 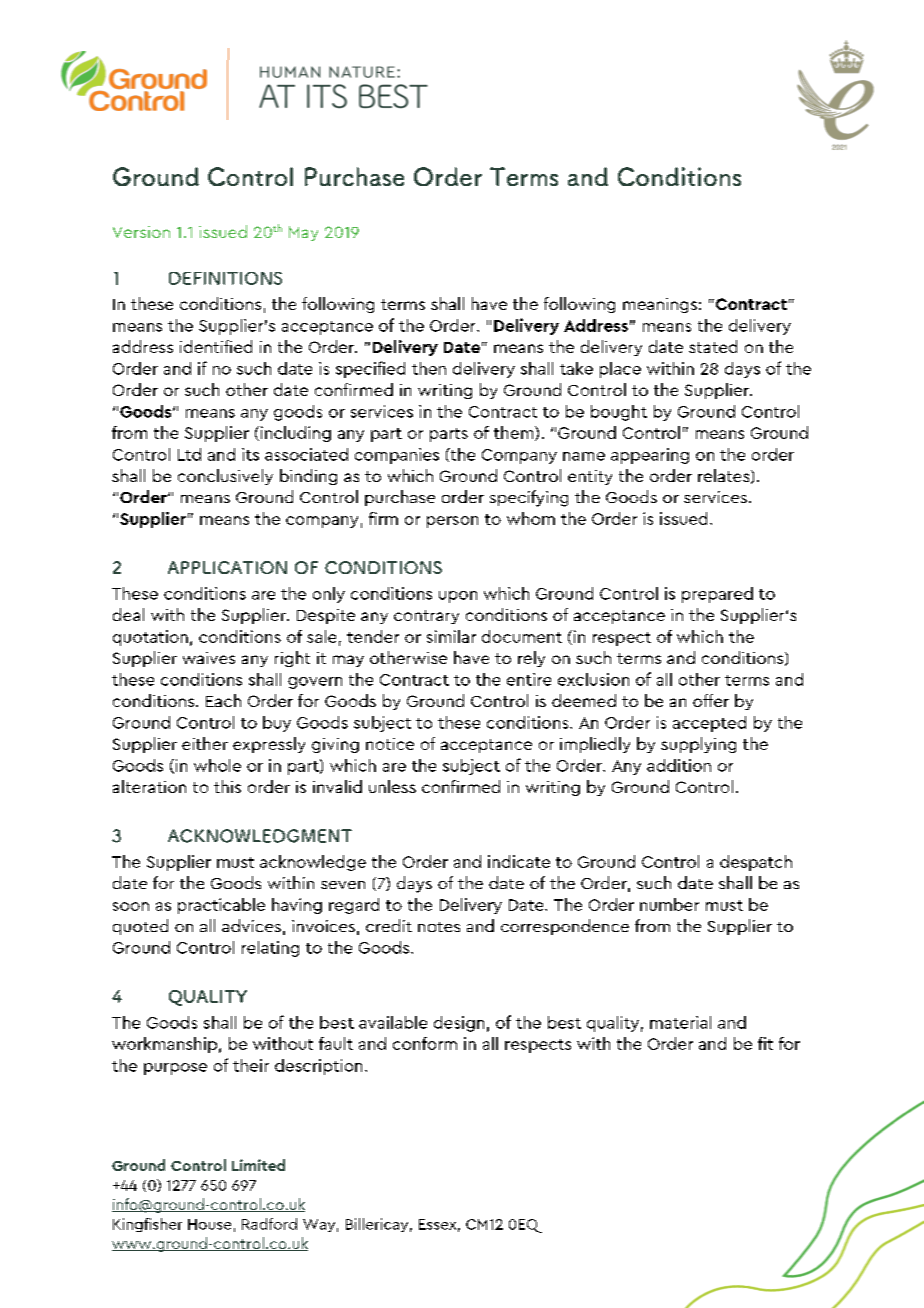 I want to click on notes, so click(x=439, y=927).
